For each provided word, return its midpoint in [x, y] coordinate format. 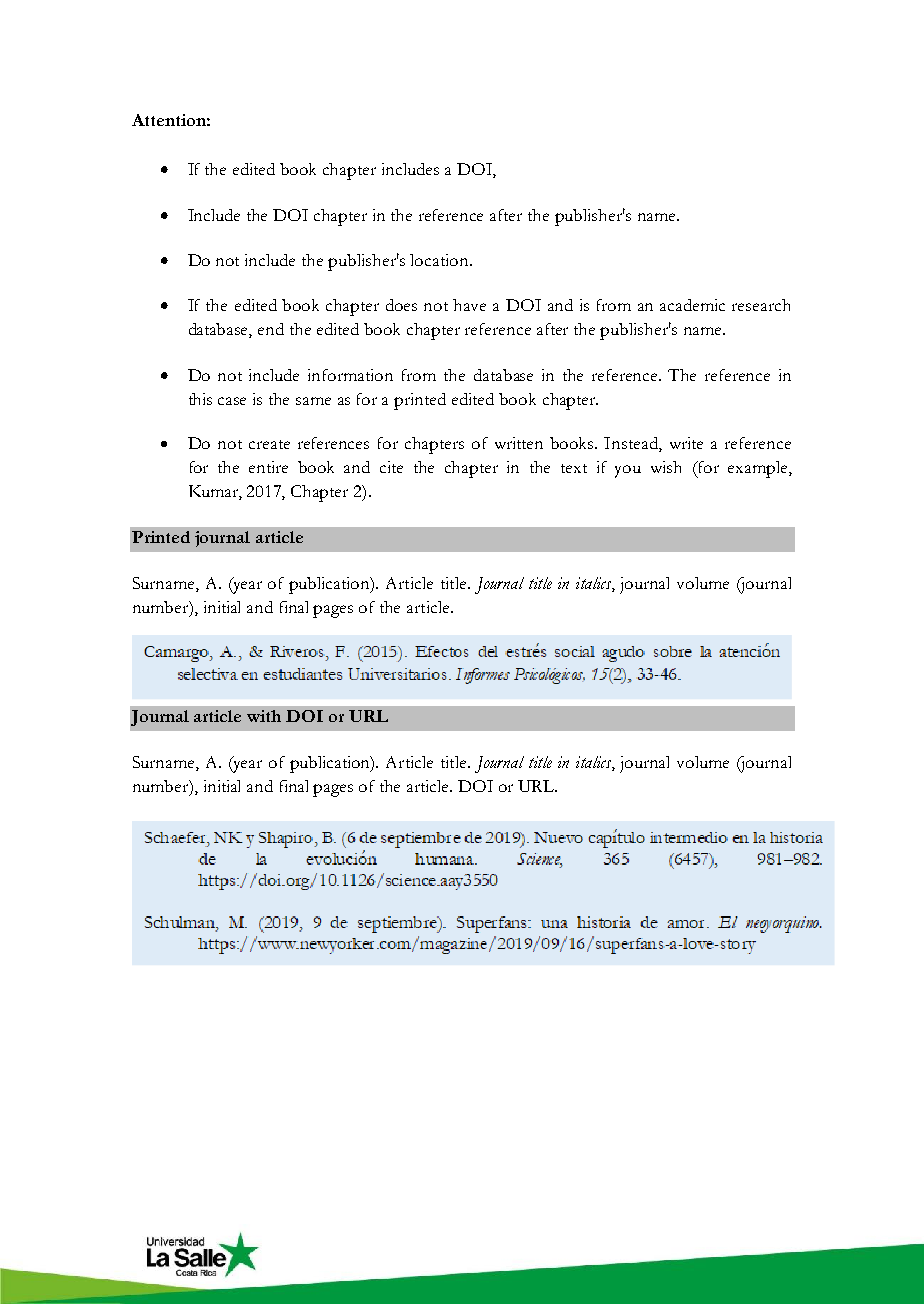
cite [391, 467]
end [271, 329]
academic [692, 305]
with [264, 716]
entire [268, 467]
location [440, 260]
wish [666, 467]
